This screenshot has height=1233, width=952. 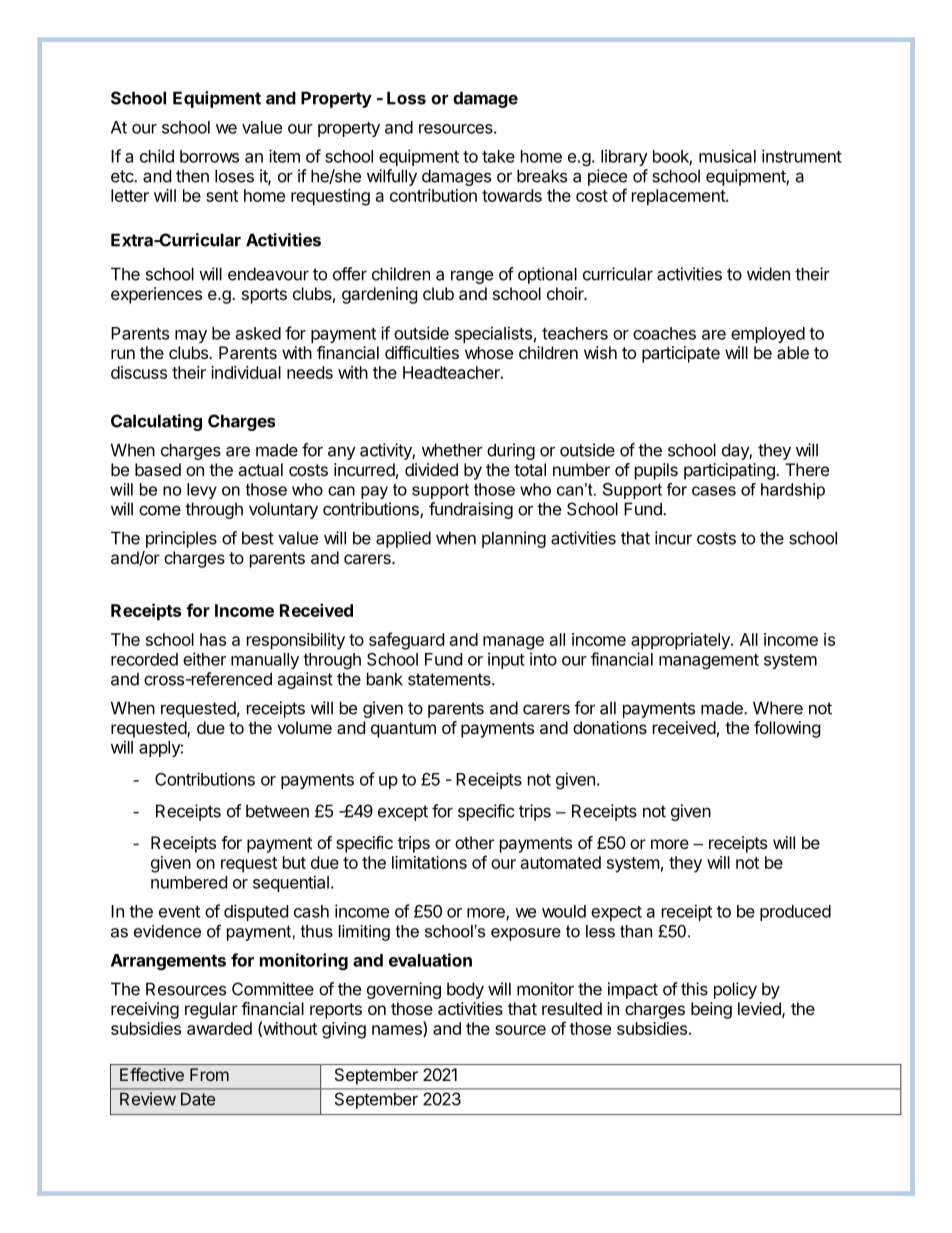 I want to click on Calculating, so click(x=156, y=422).
